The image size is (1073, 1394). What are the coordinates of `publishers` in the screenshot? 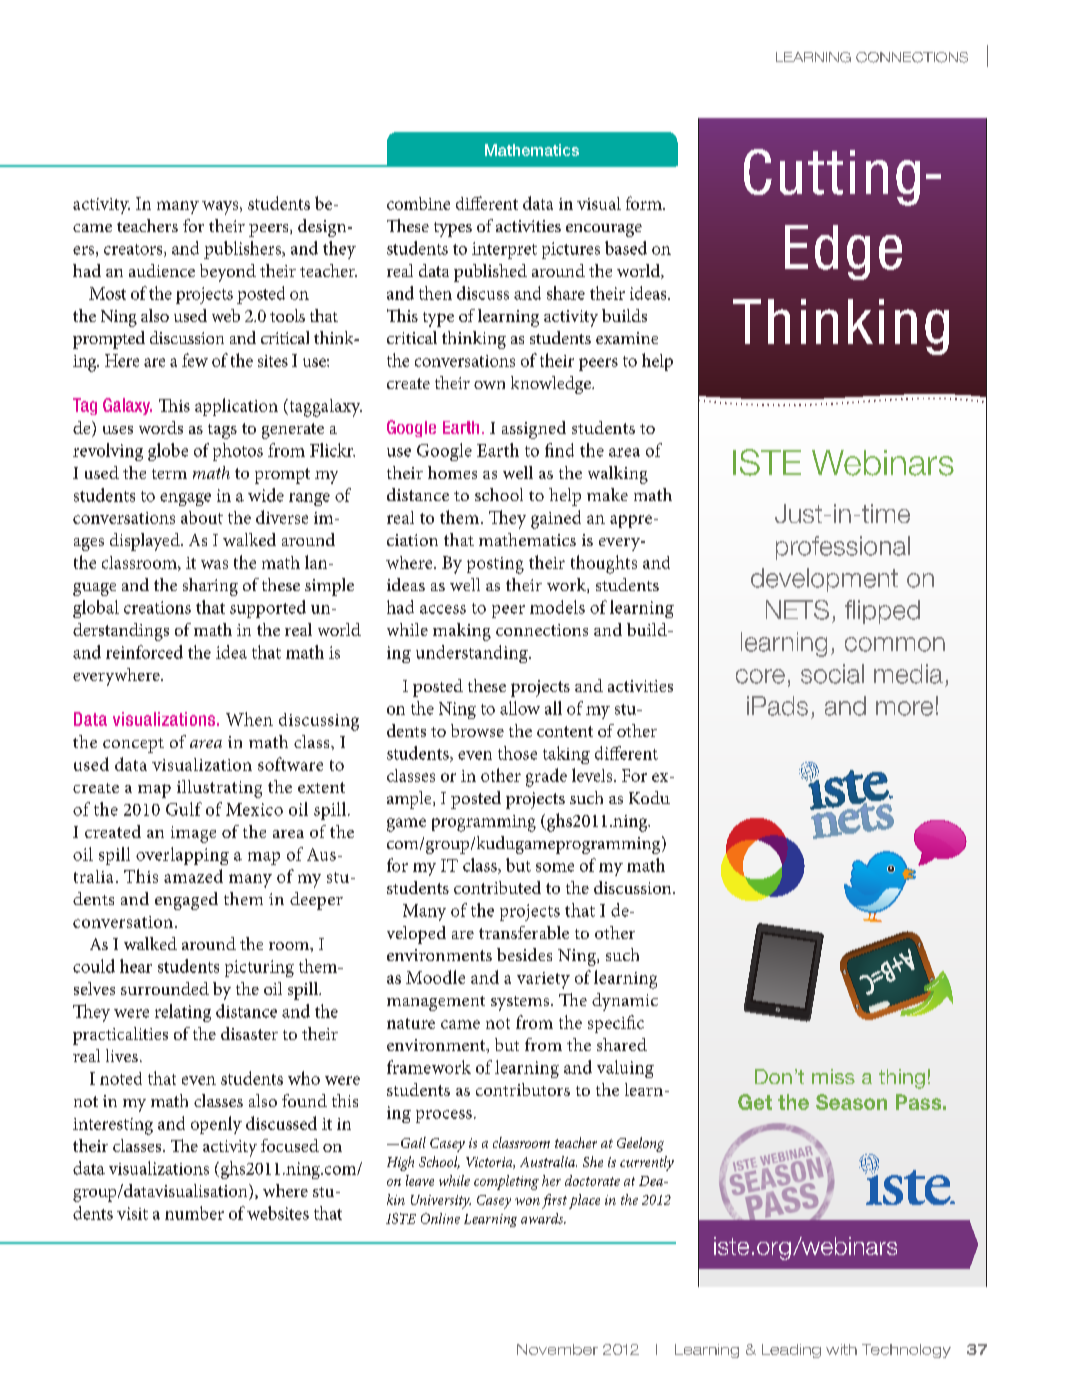 It's located at (243, 250).
